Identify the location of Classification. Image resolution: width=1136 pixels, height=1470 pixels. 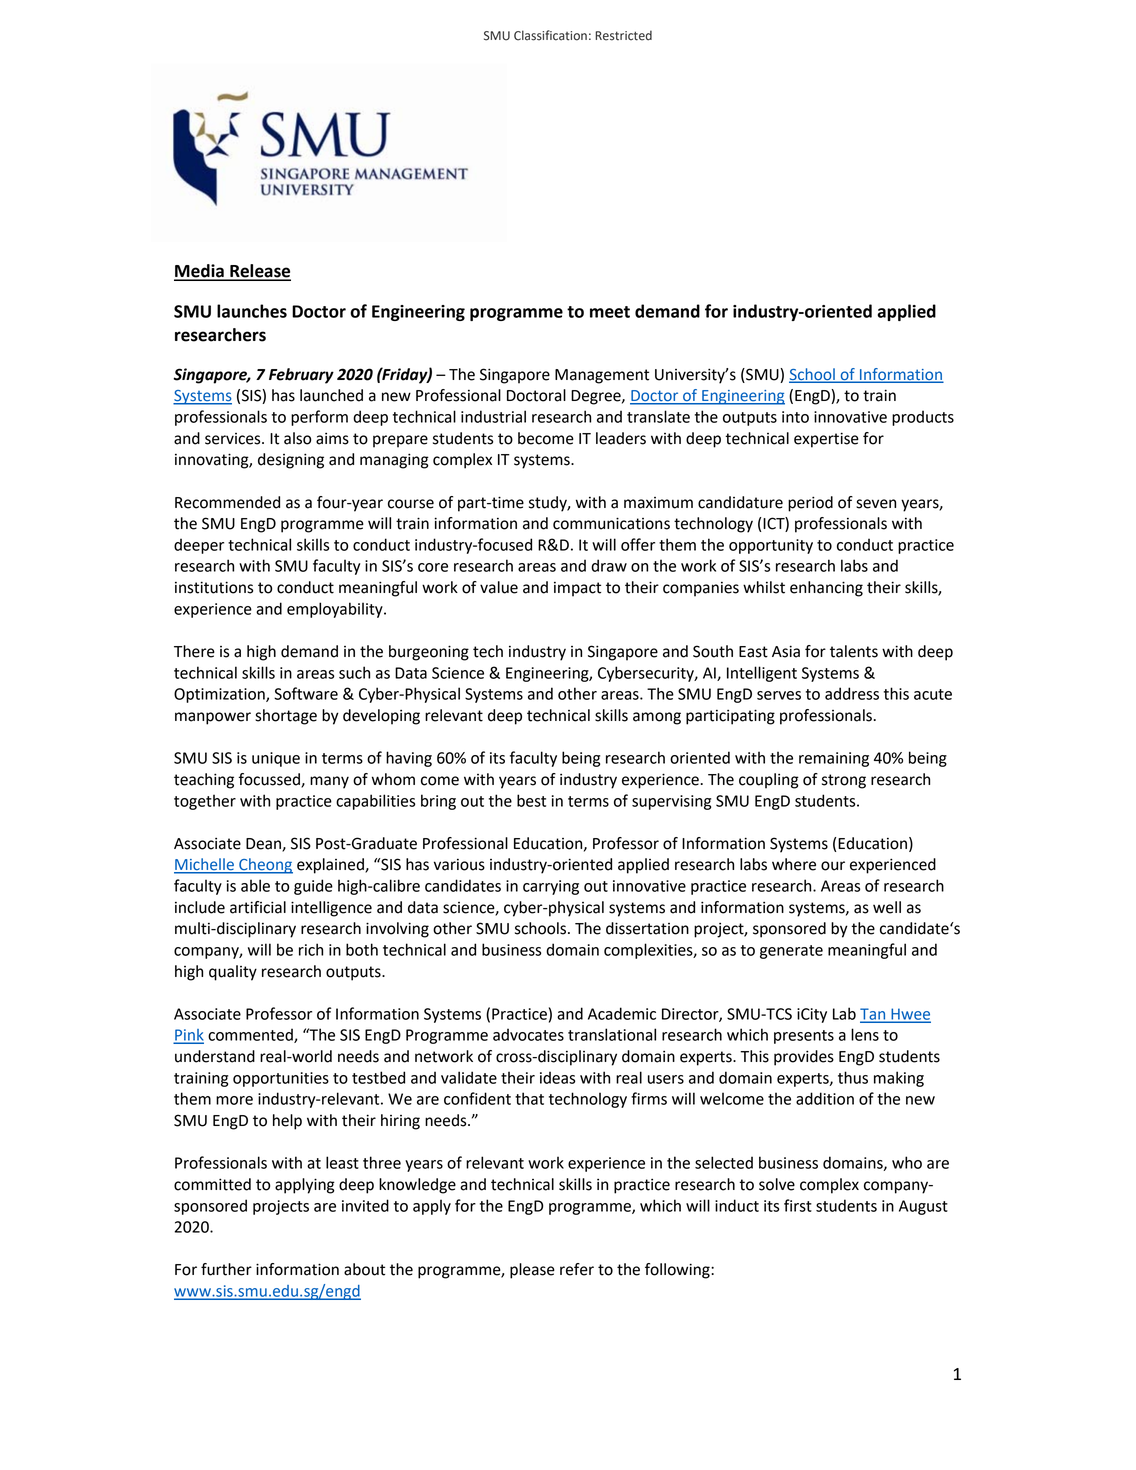
(550, 35).
